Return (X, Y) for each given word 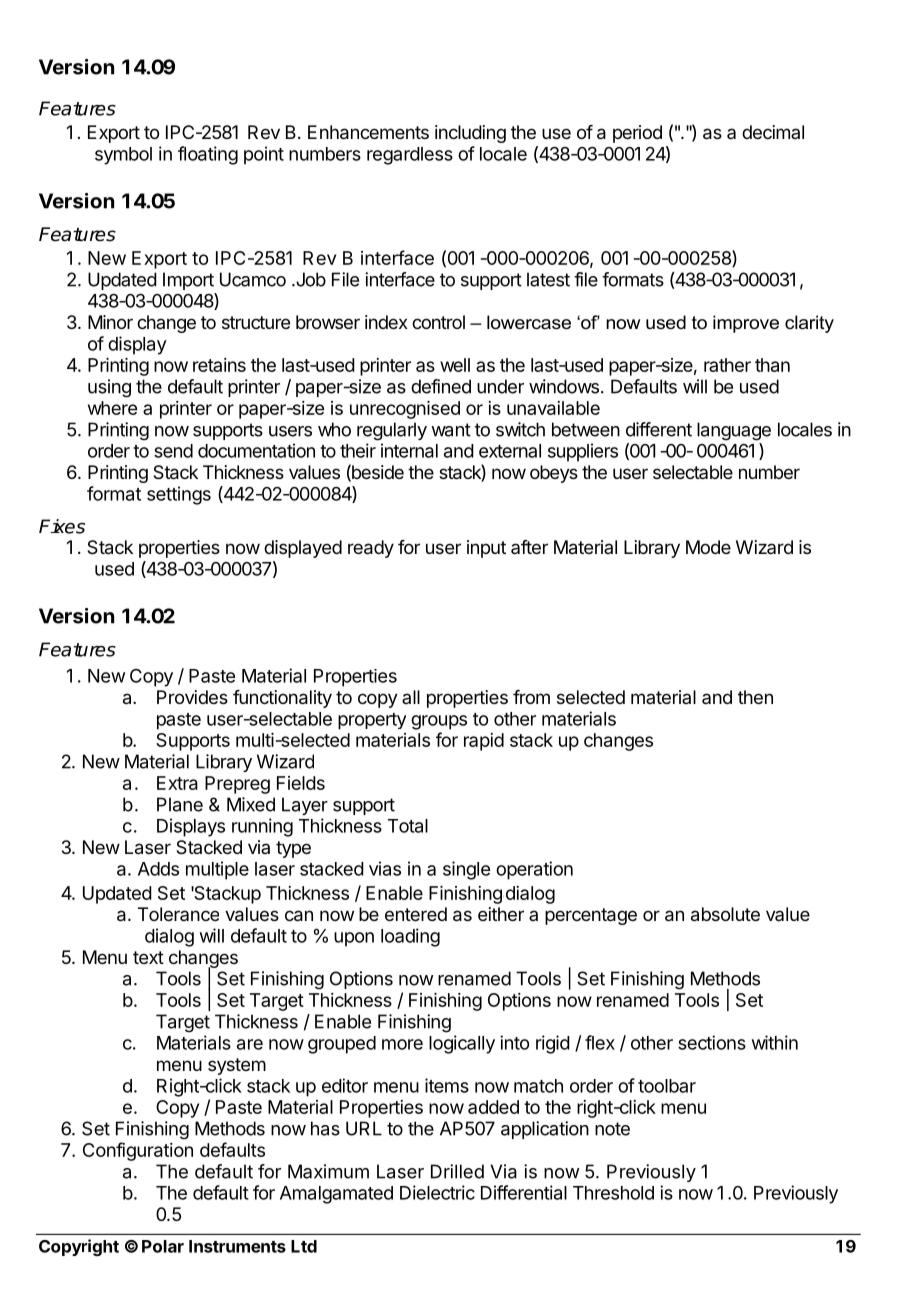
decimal (773, 132)
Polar (163, 1246)
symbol (123, 156)
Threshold (613, 1193)
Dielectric (437, 1192)
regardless (410, 156)
